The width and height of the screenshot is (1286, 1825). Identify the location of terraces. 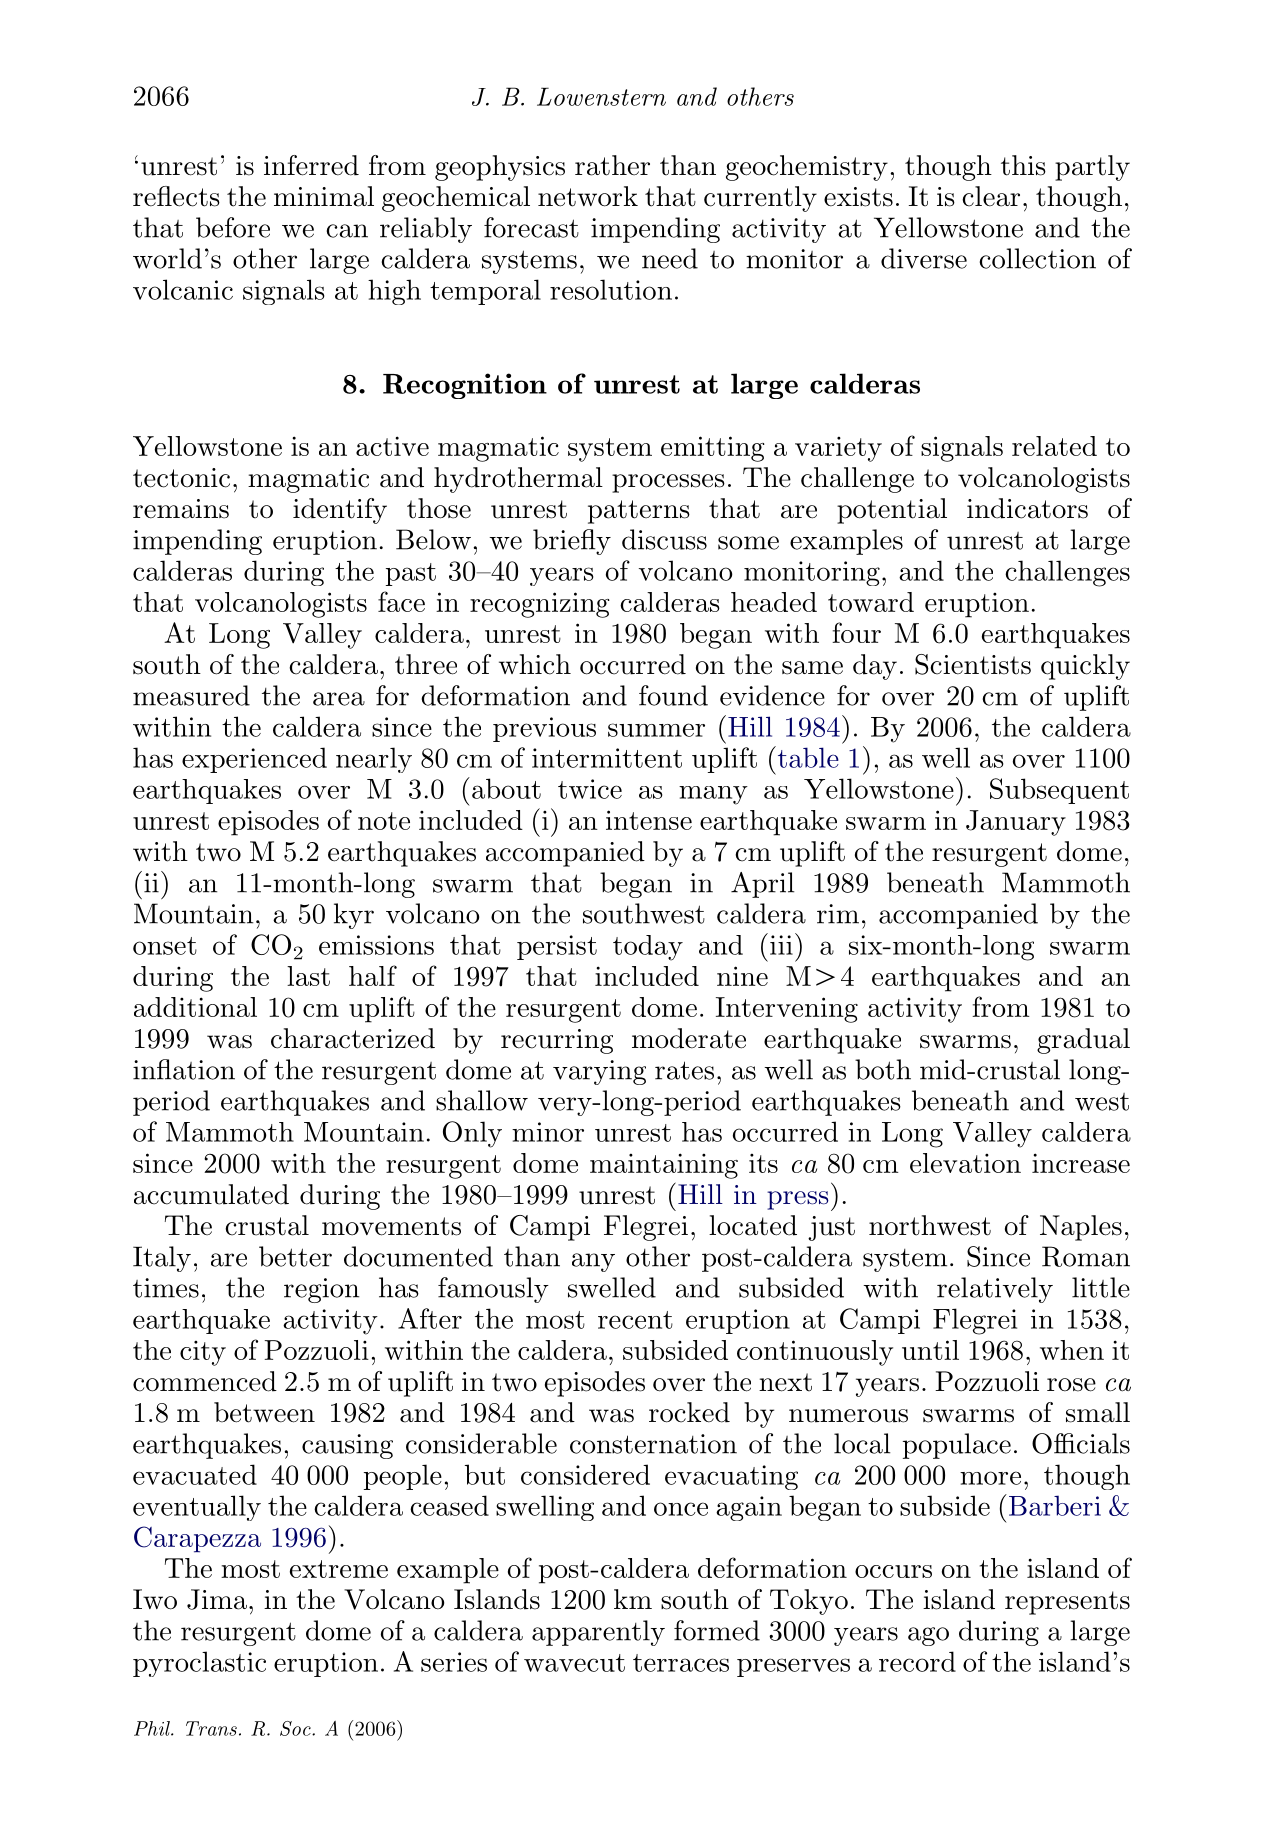
(681, 1663).
